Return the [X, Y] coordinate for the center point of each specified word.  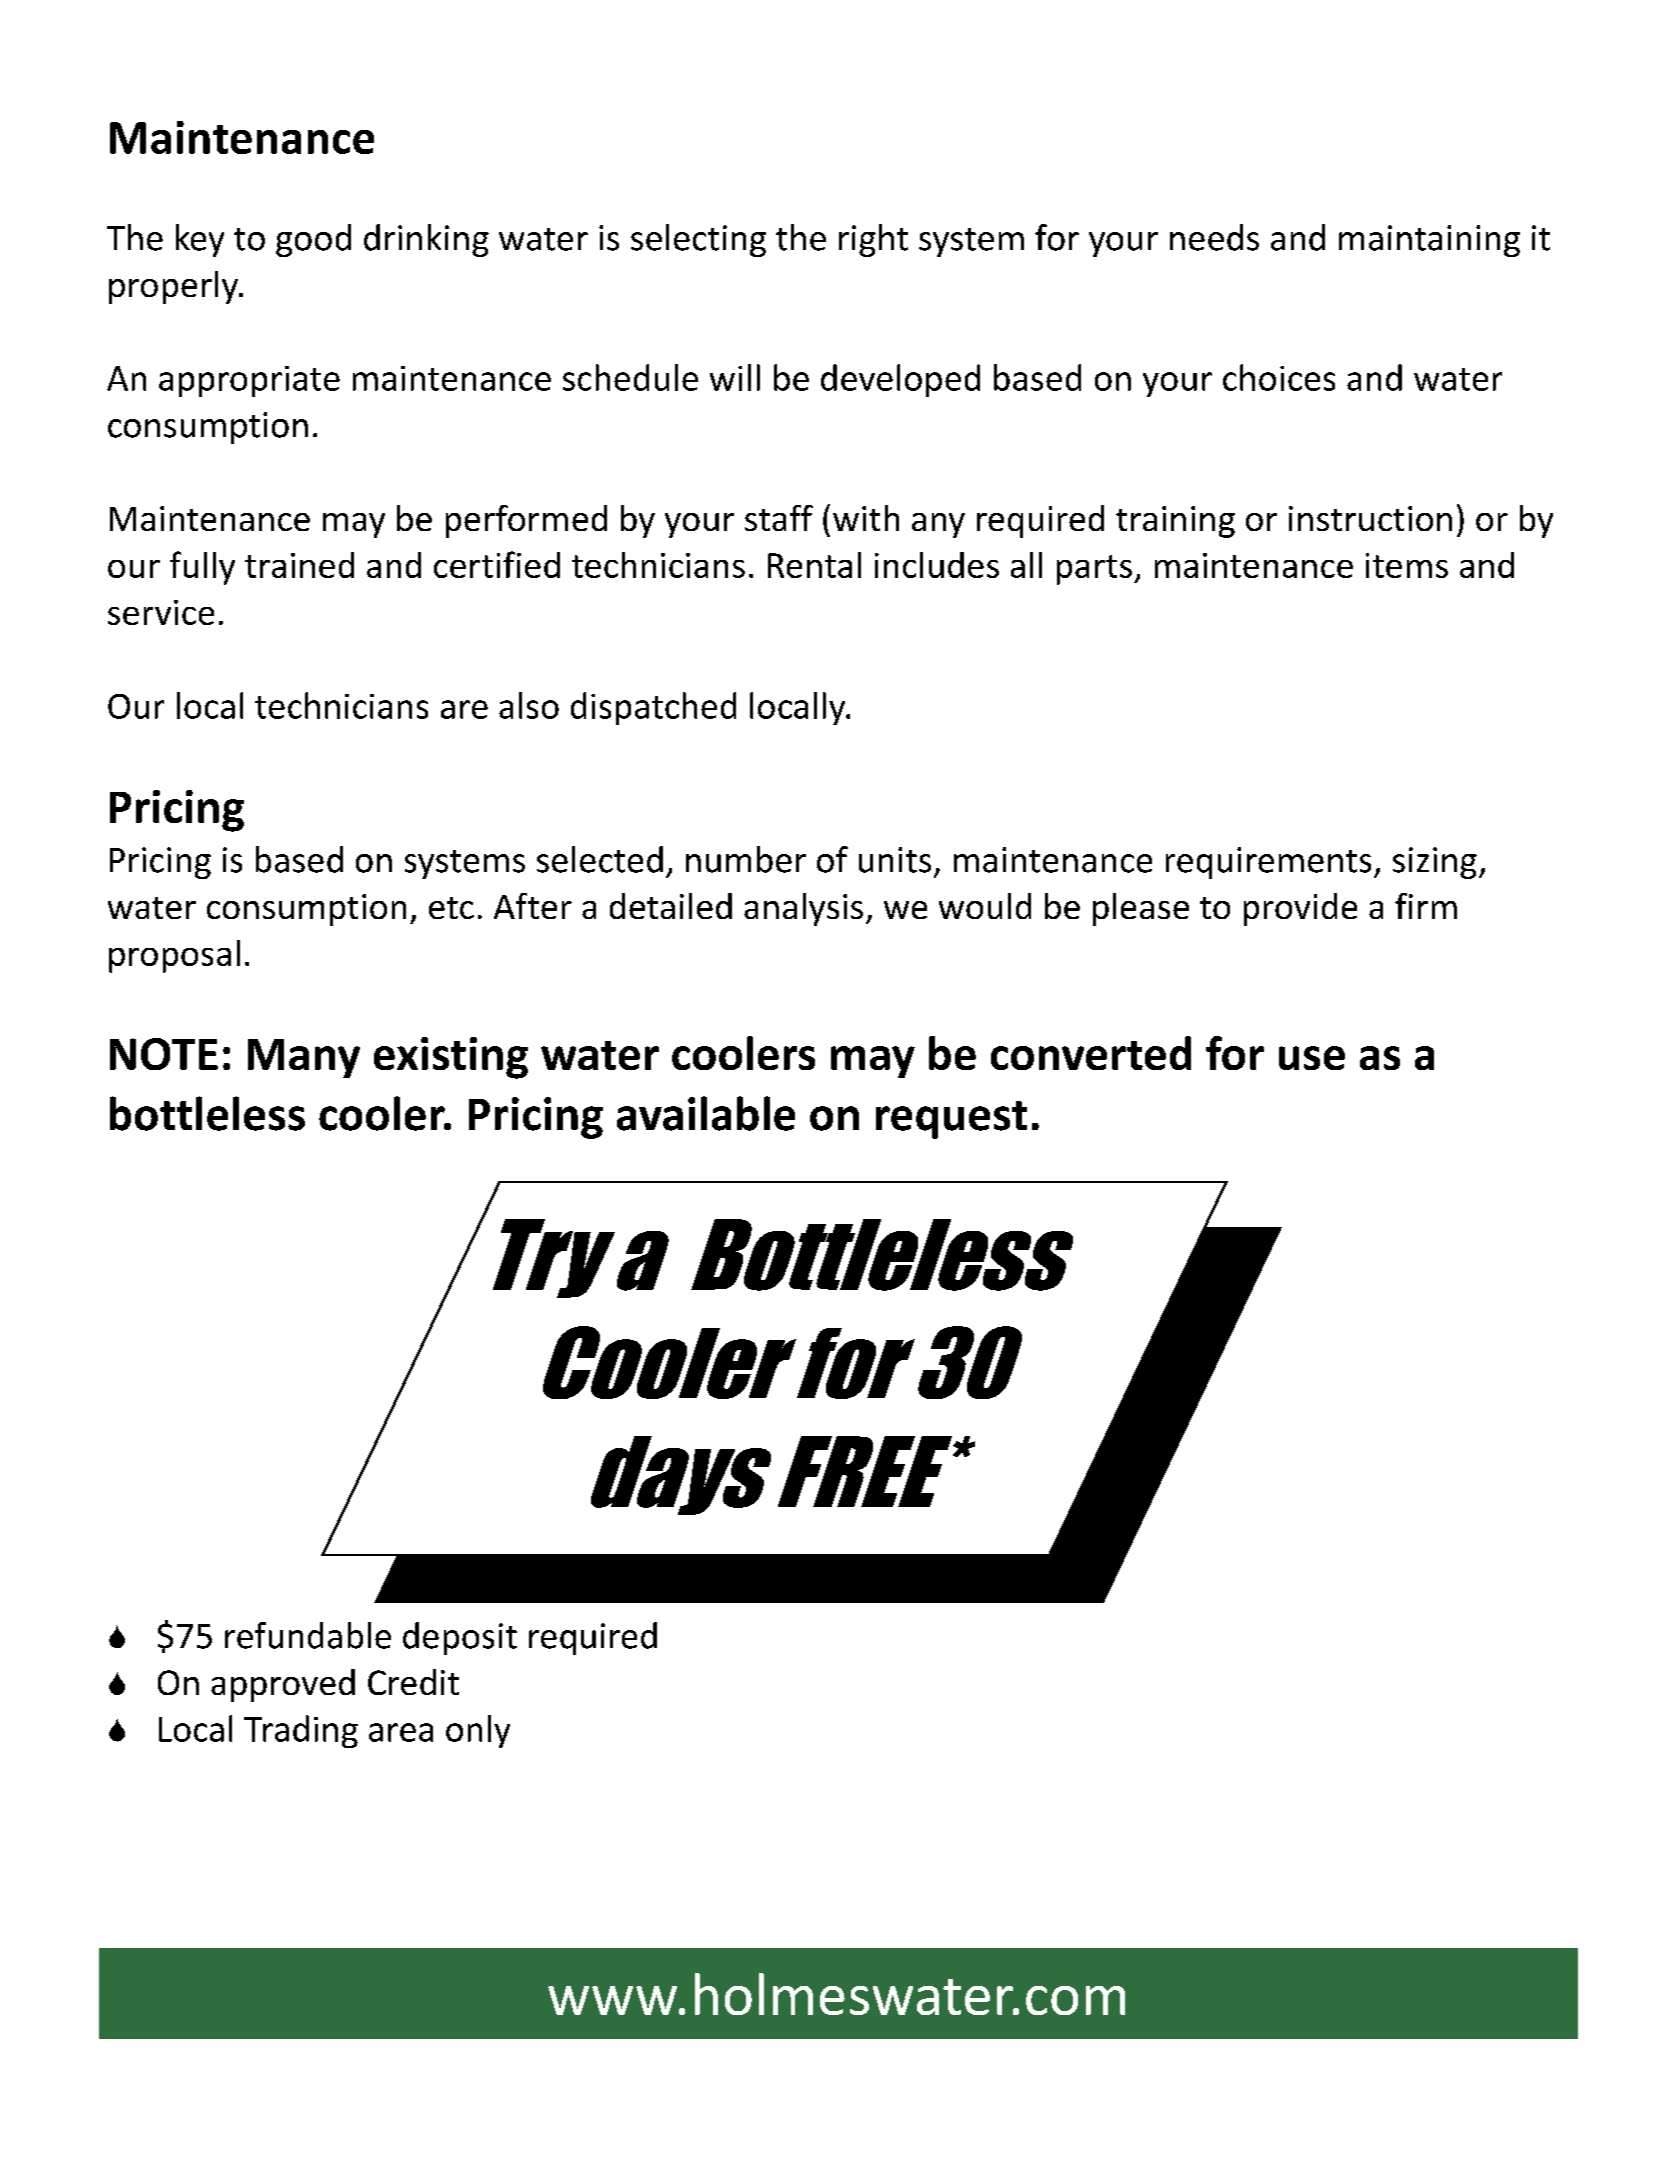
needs [1214, 237]
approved [283, 1685]
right [873, 240]
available [706, 1113]
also [529, 705]
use [1312, 1058]
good [313, 240]
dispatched [653, 708]
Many [304, 1058]
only [478, 1731]
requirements [1268, 863]
